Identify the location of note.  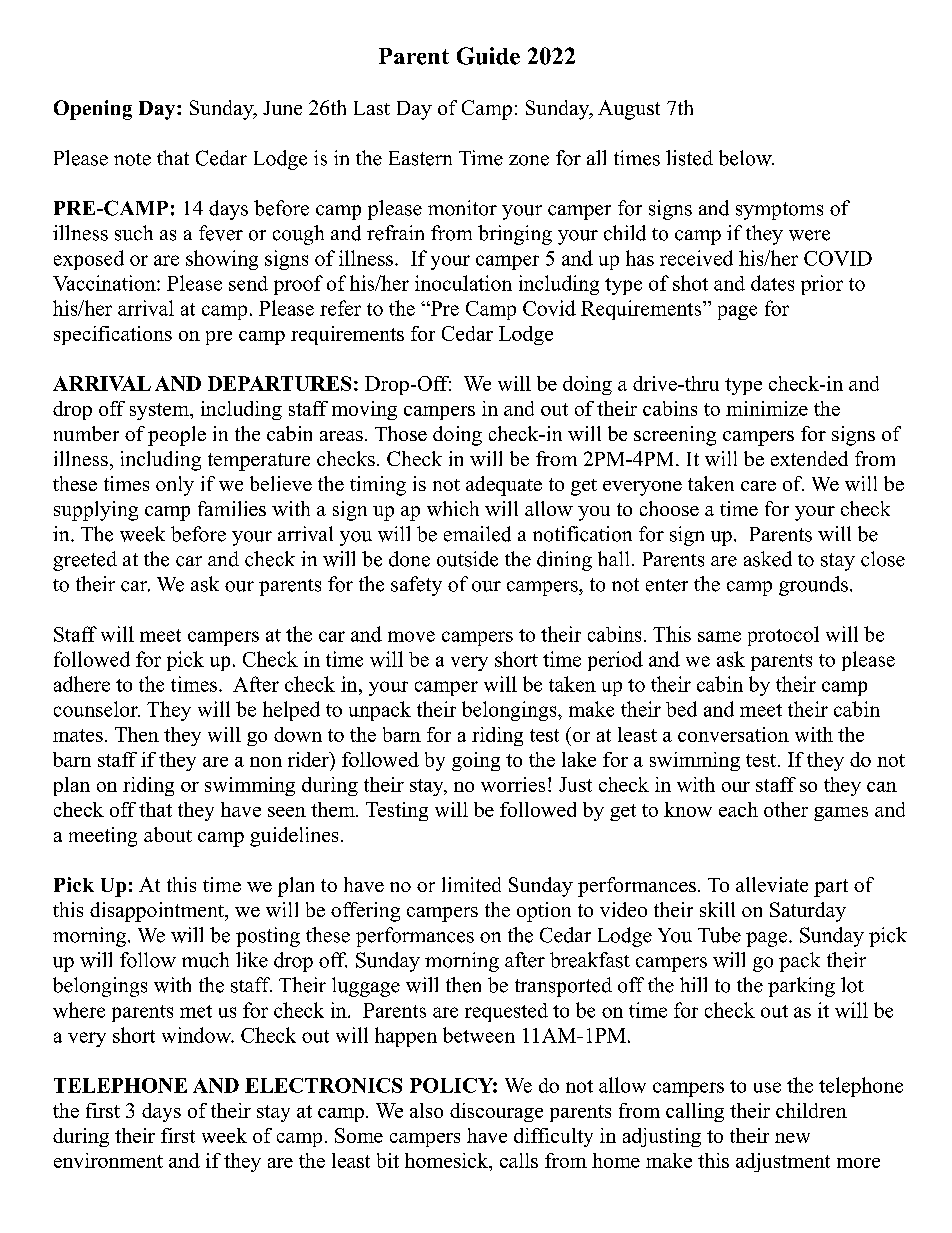
(132, 159).
